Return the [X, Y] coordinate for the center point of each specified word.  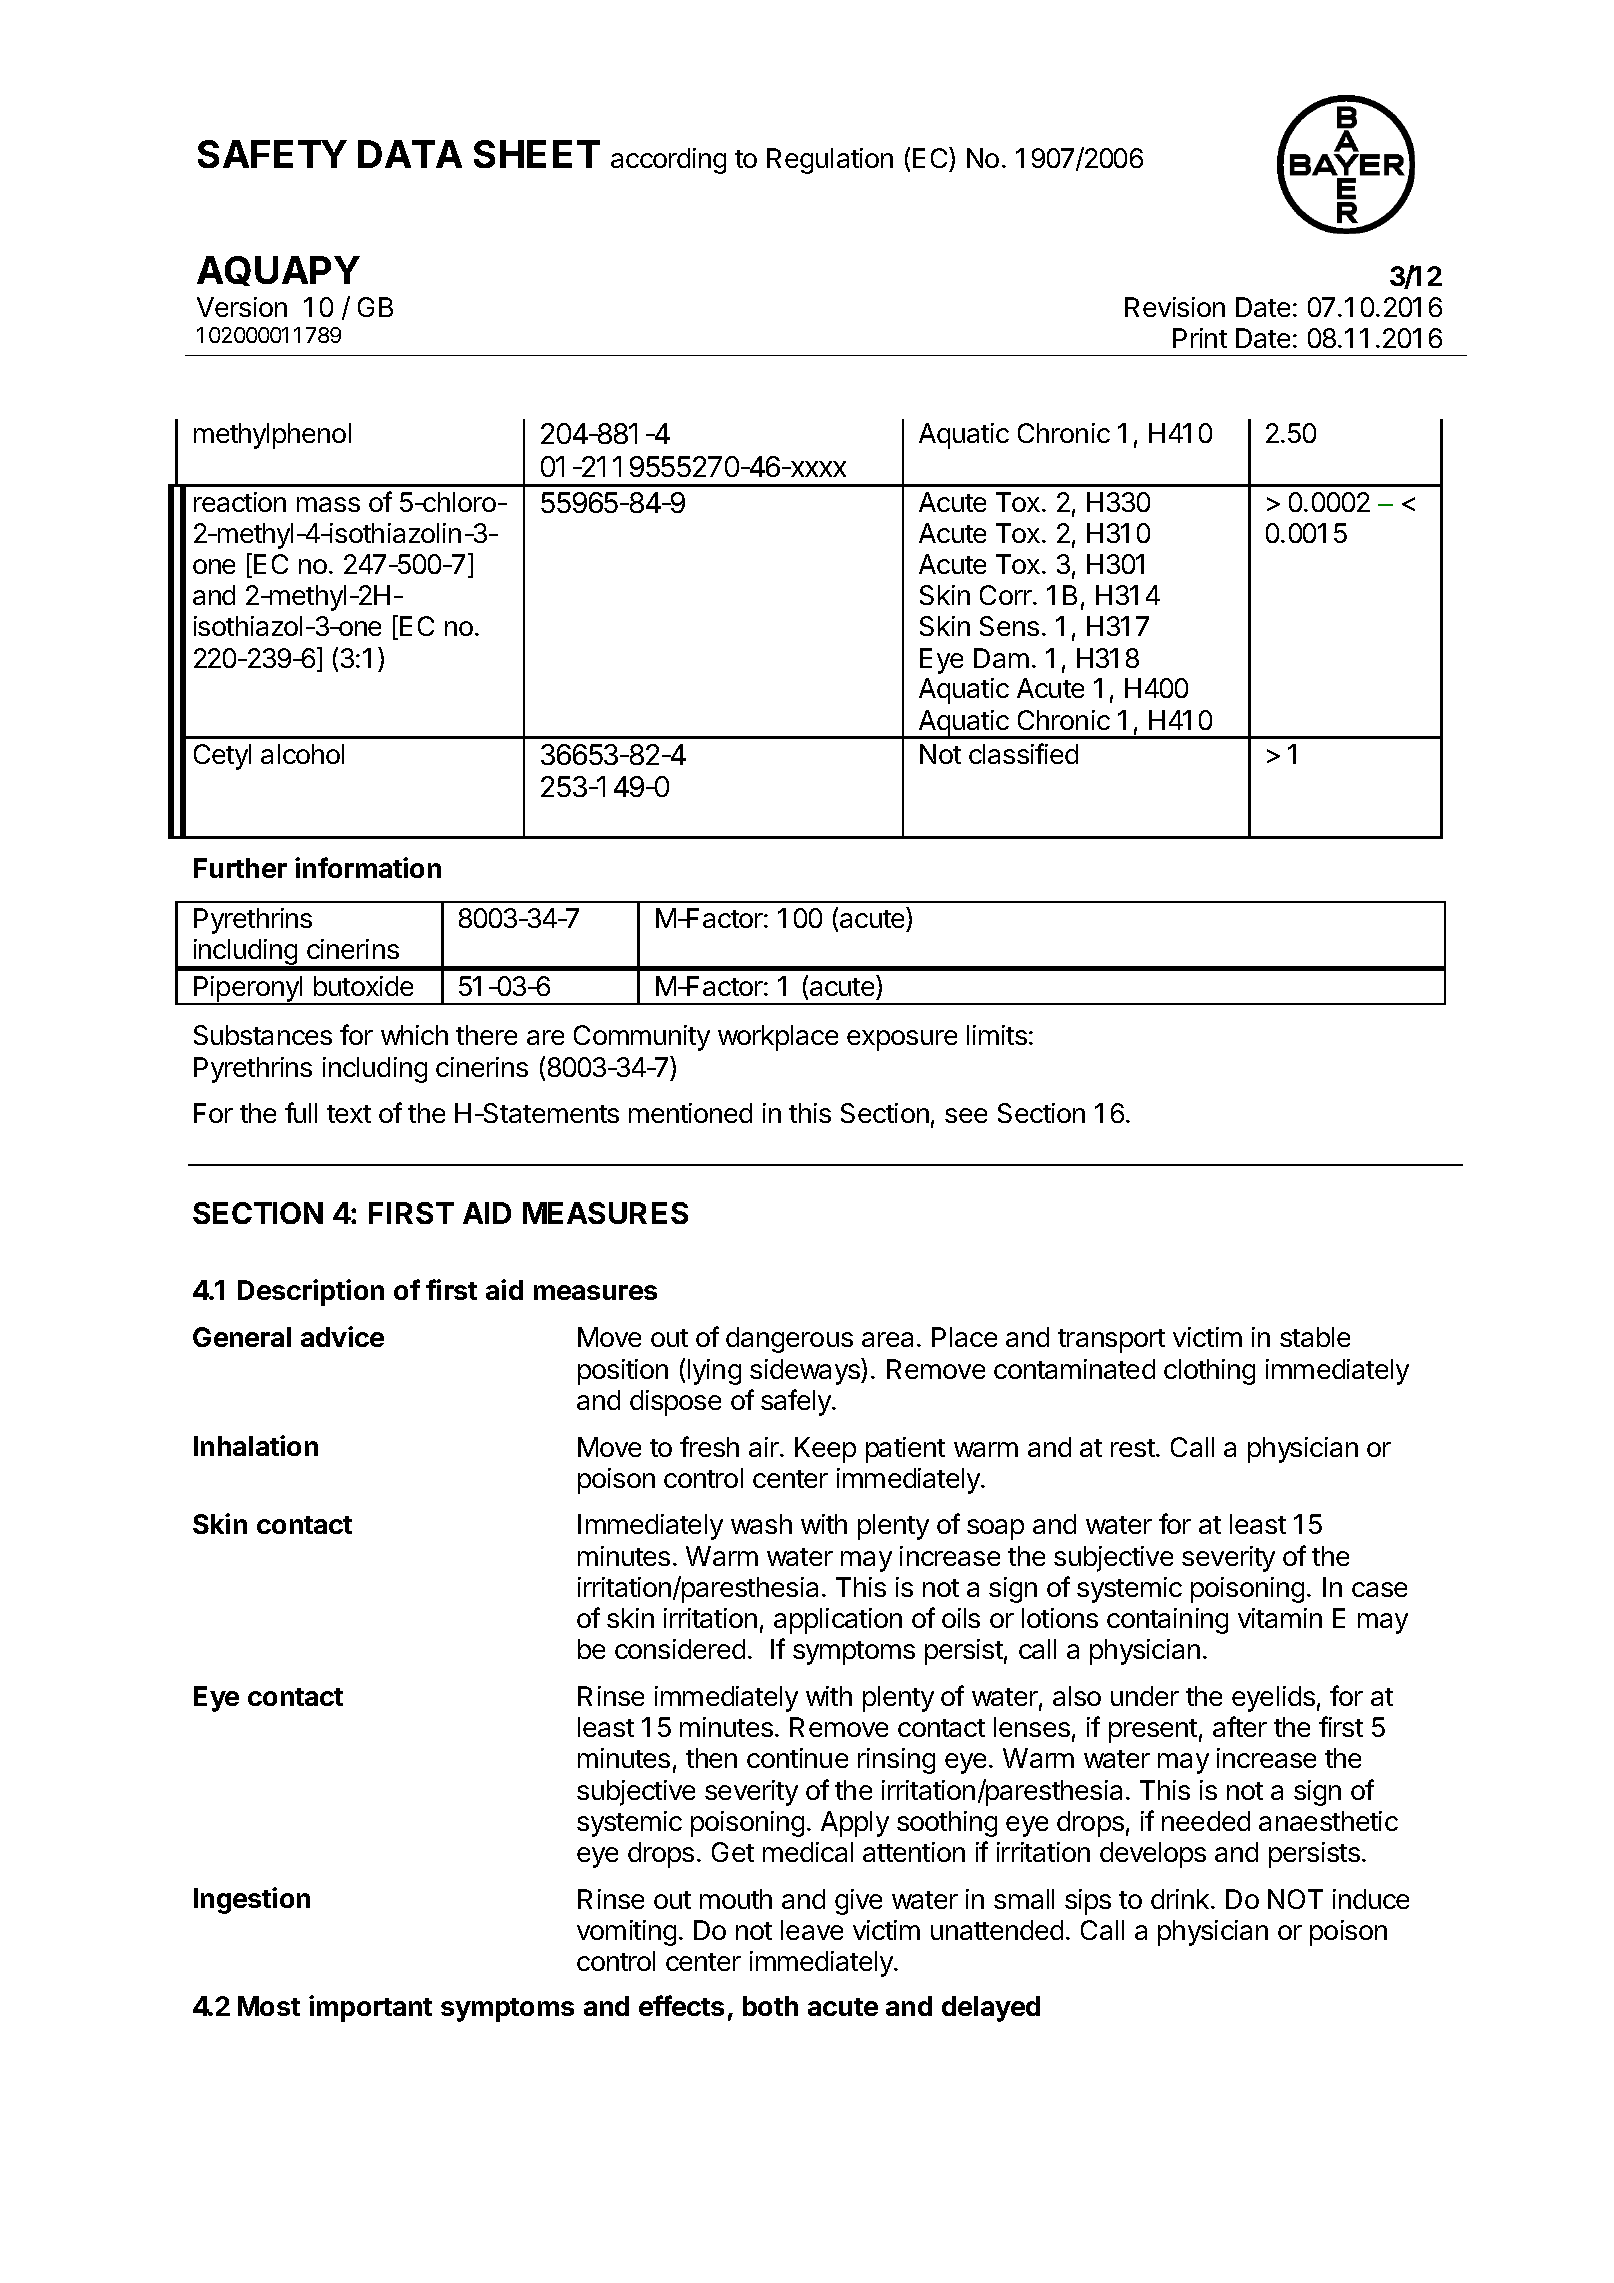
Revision [1175, 307]
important [370, 2008]
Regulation [830, 161]
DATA [410, 154]
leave [812, 1930]
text [349, 1114]
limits [997, 1035]
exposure [902, 1040]
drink [1180, 1899]
